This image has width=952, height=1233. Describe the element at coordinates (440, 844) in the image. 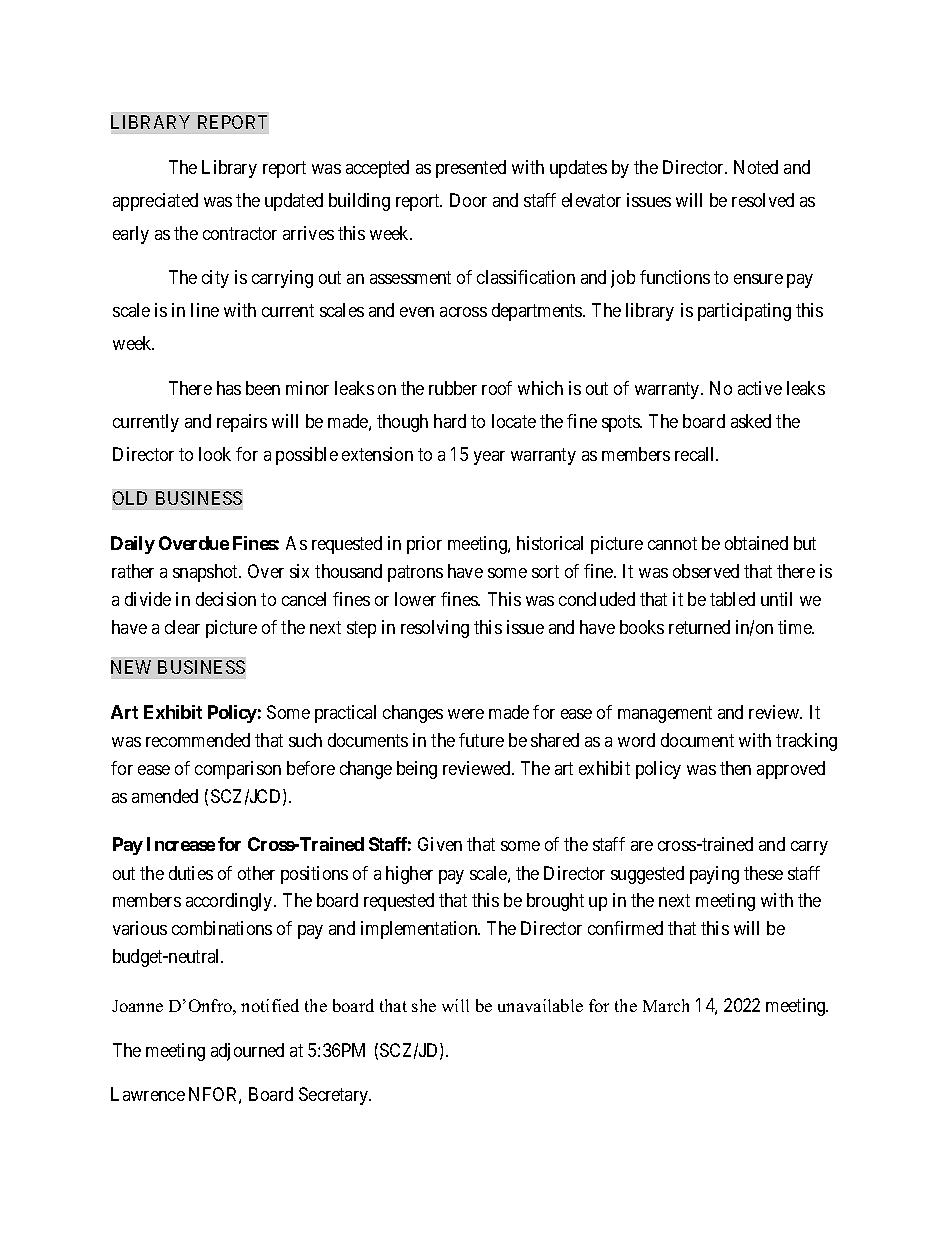

I see `Given` at that location.
